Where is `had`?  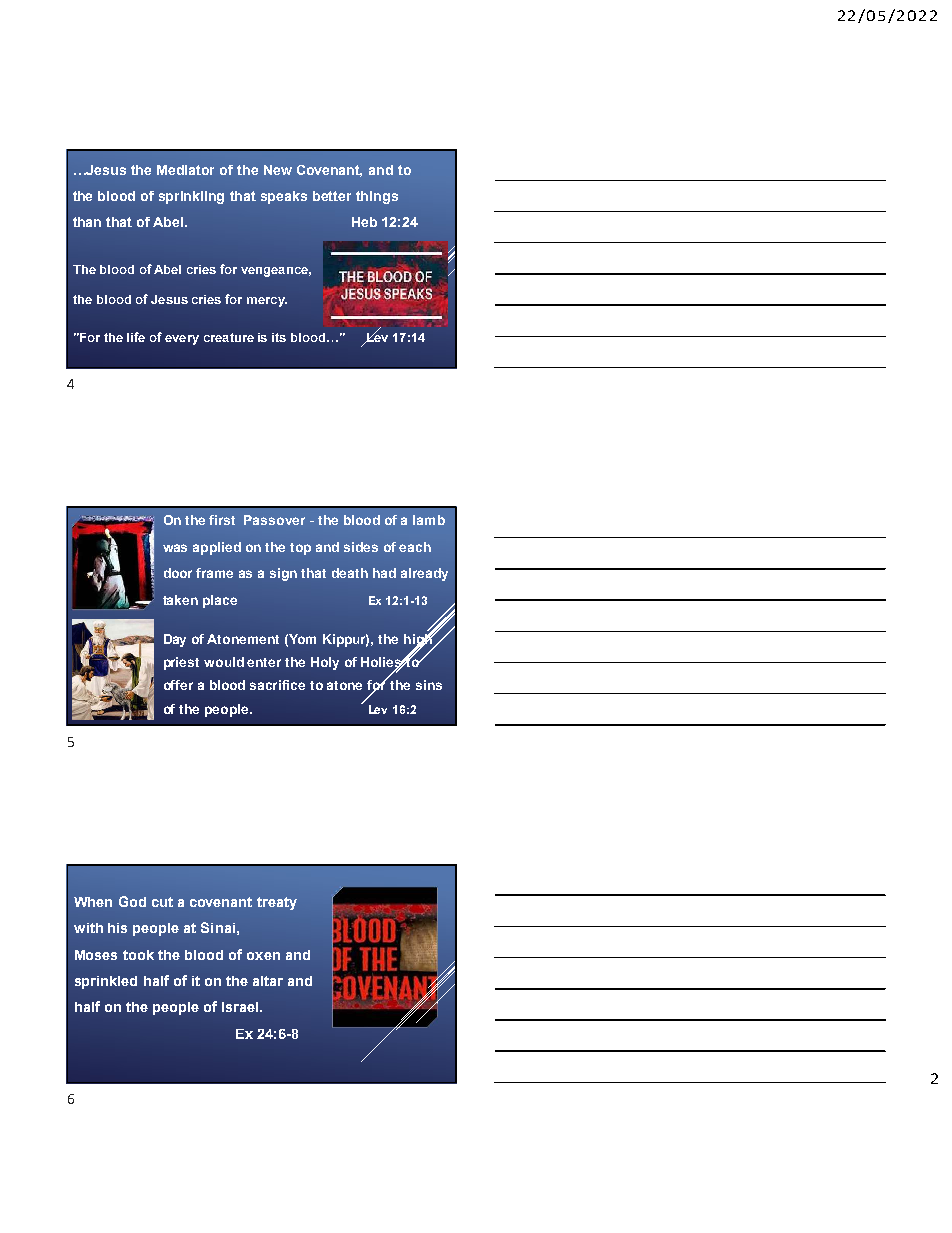 had is located at coordinates (384, 573).
